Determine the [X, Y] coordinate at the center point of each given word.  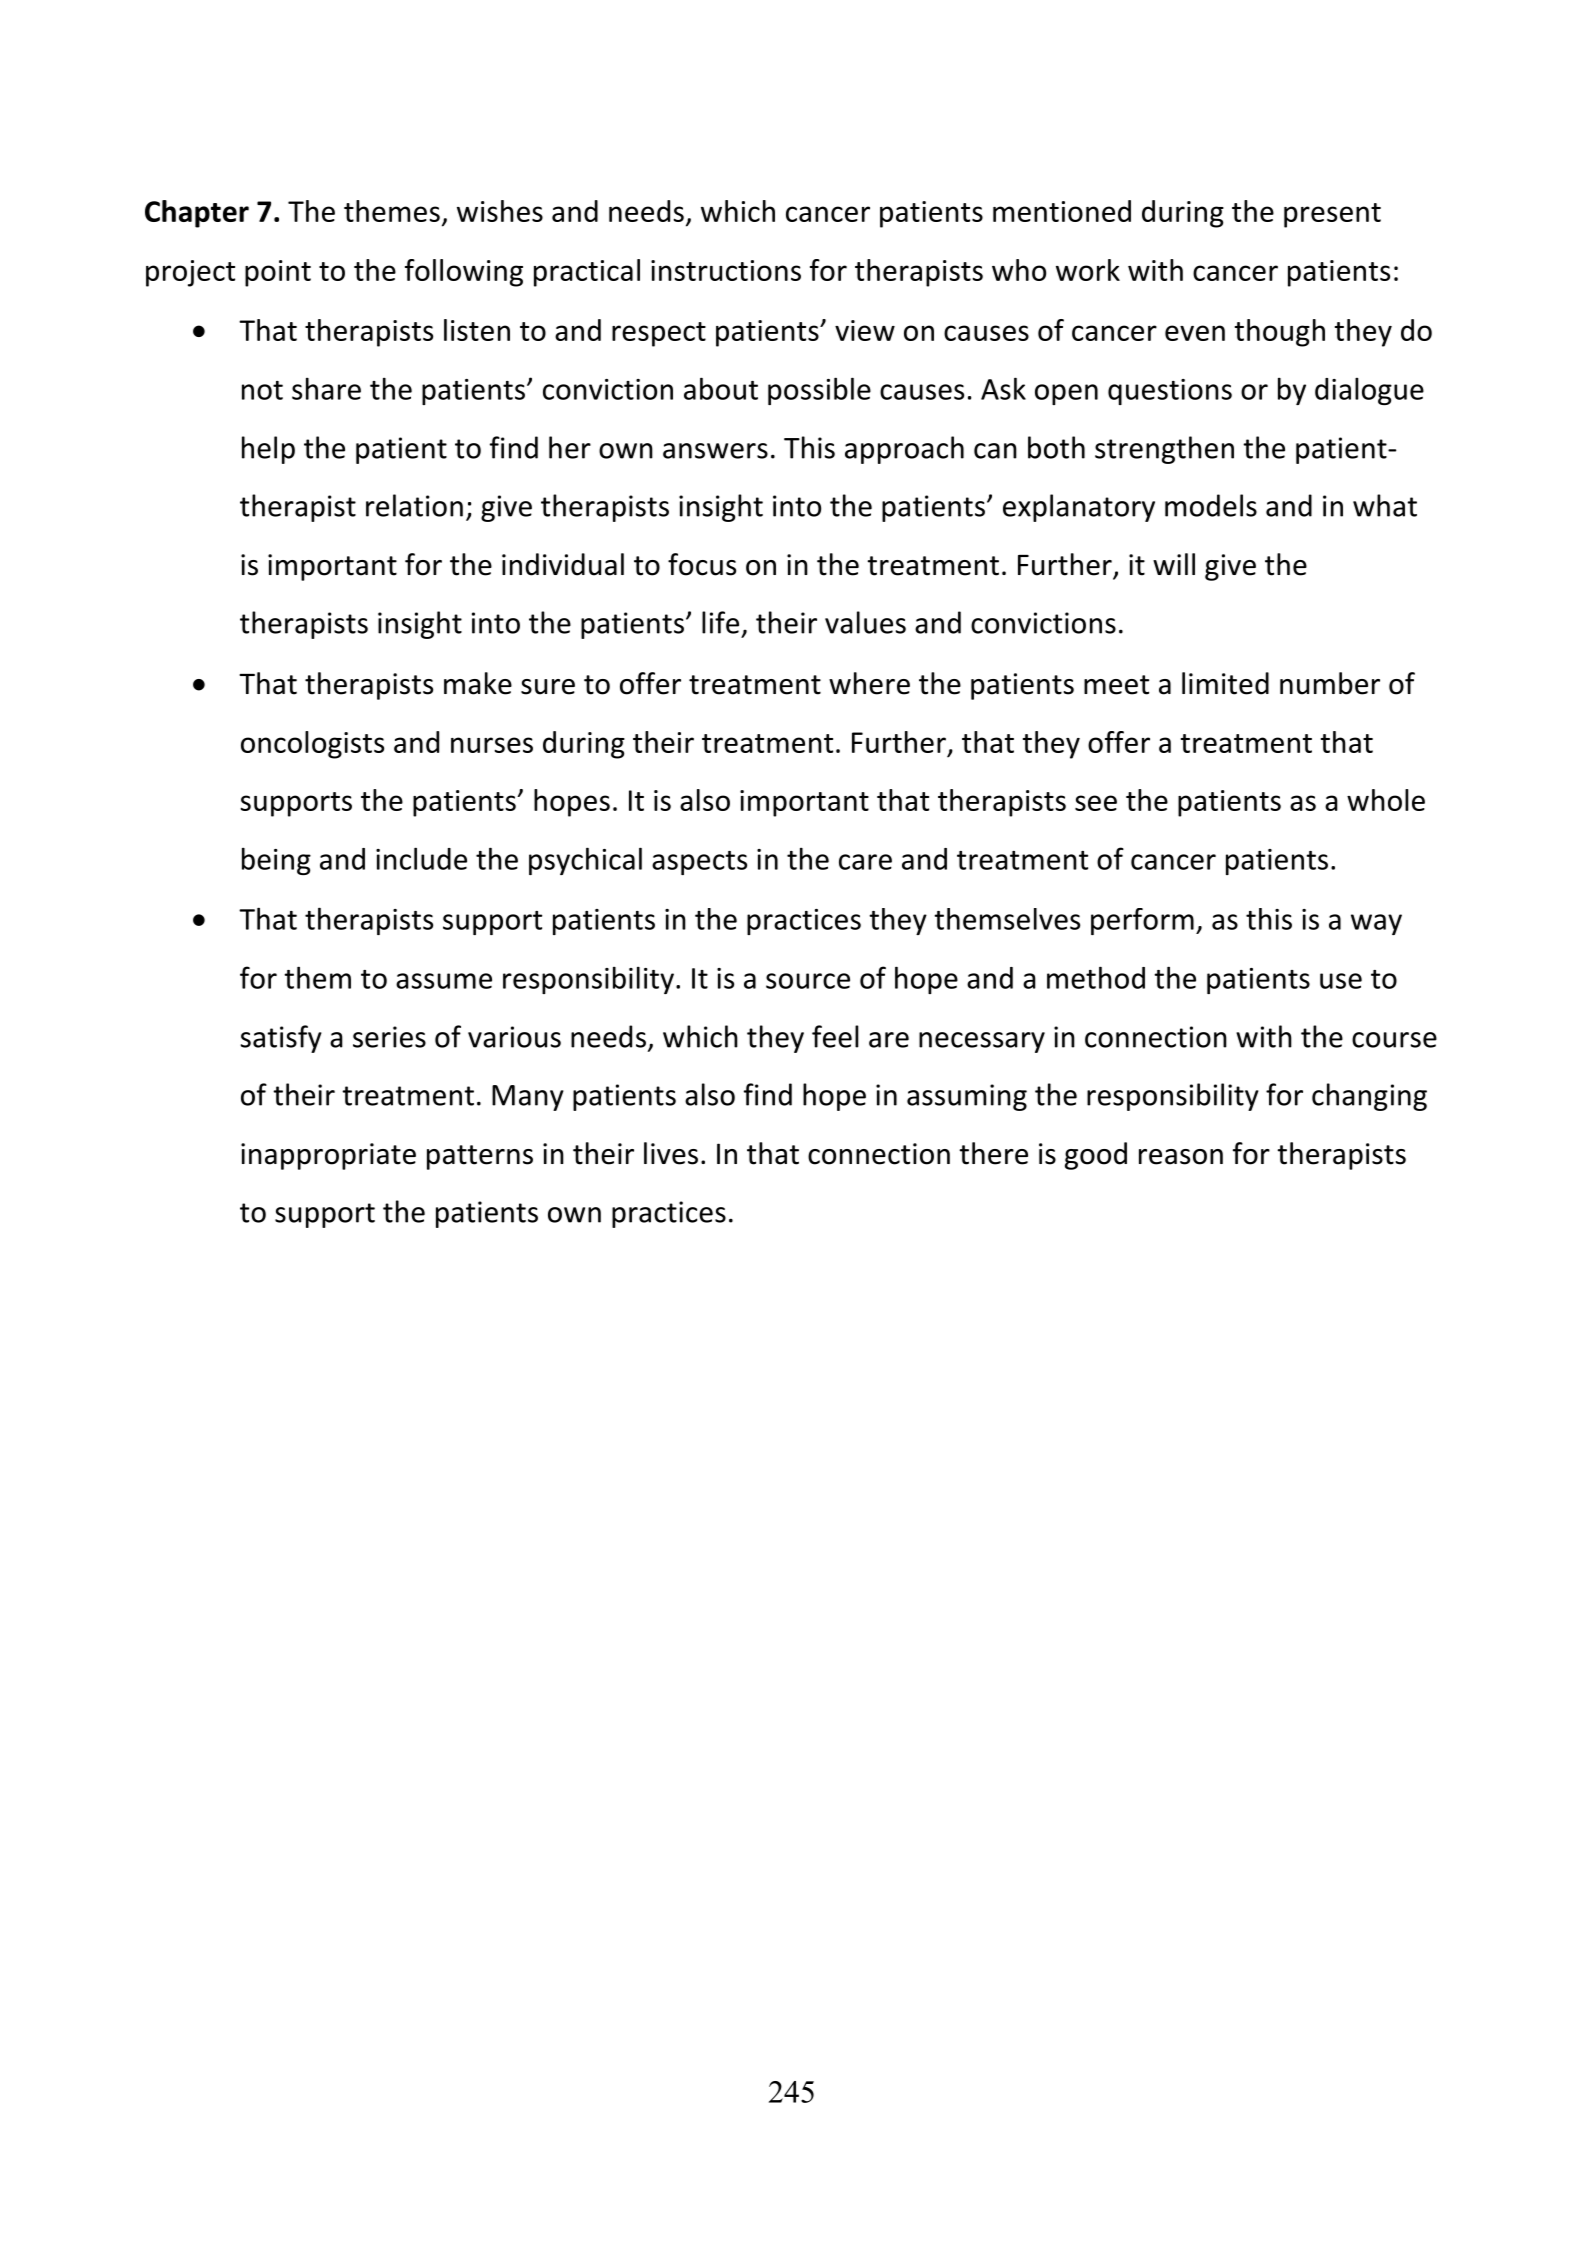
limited [1225, 683]
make [478, 683]
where [869, 683]
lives [671, 1153]
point [278, 273]
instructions [726, 270]
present [1332, 215]
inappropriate [328, 1156]
